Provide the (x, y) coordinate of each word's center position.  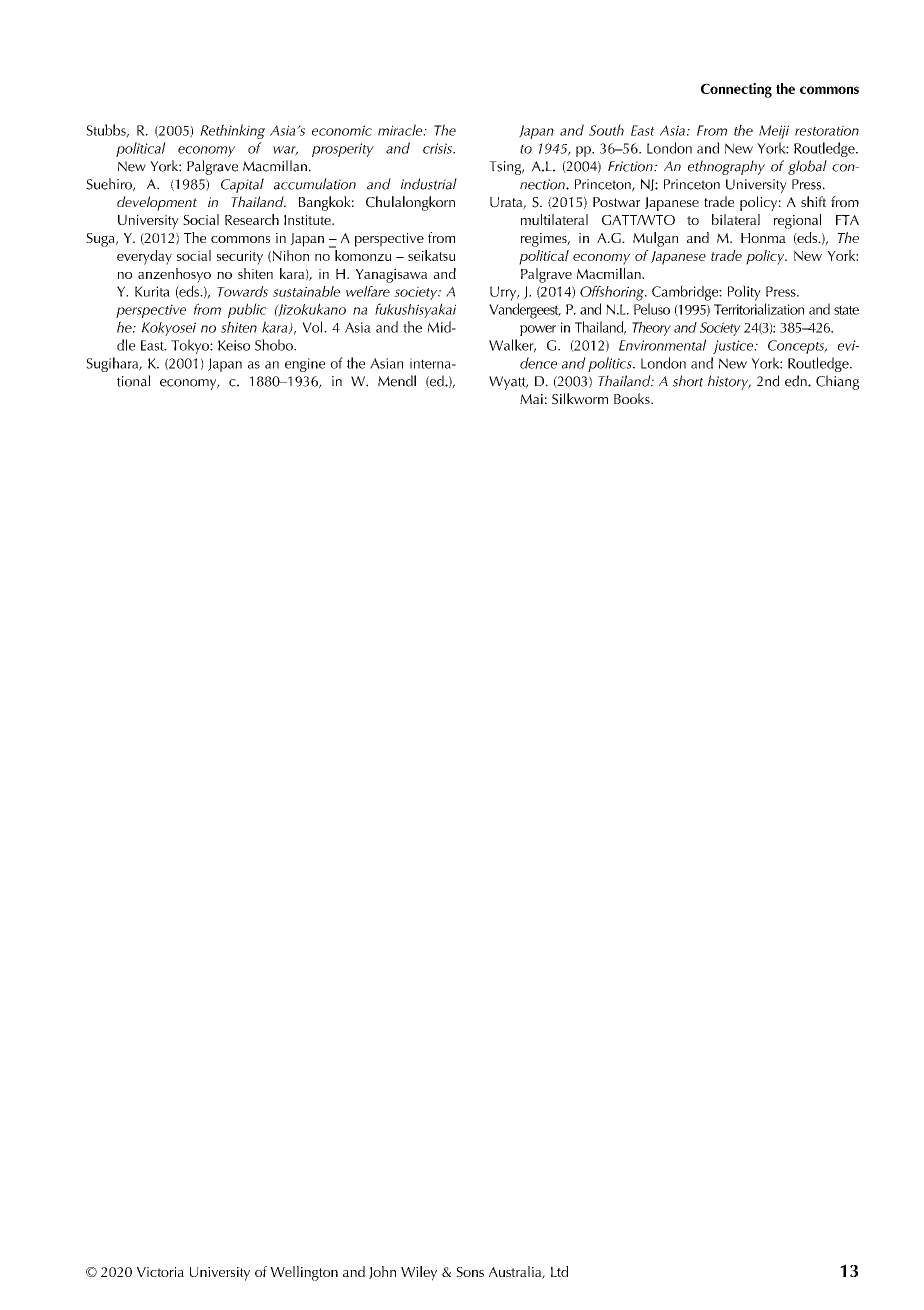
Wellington (304, 1273)
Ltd (559, 1271)
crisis (438, 148)
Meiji (774, 132)
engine (305, 365)
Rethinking (232, 131)
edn (797, 381)
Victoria (160, 1272)
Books (633, 398)
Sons (470, 1272)
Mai (531, 399)
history (729, 382)
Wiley (419, 1273)
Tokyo (191, 346)
